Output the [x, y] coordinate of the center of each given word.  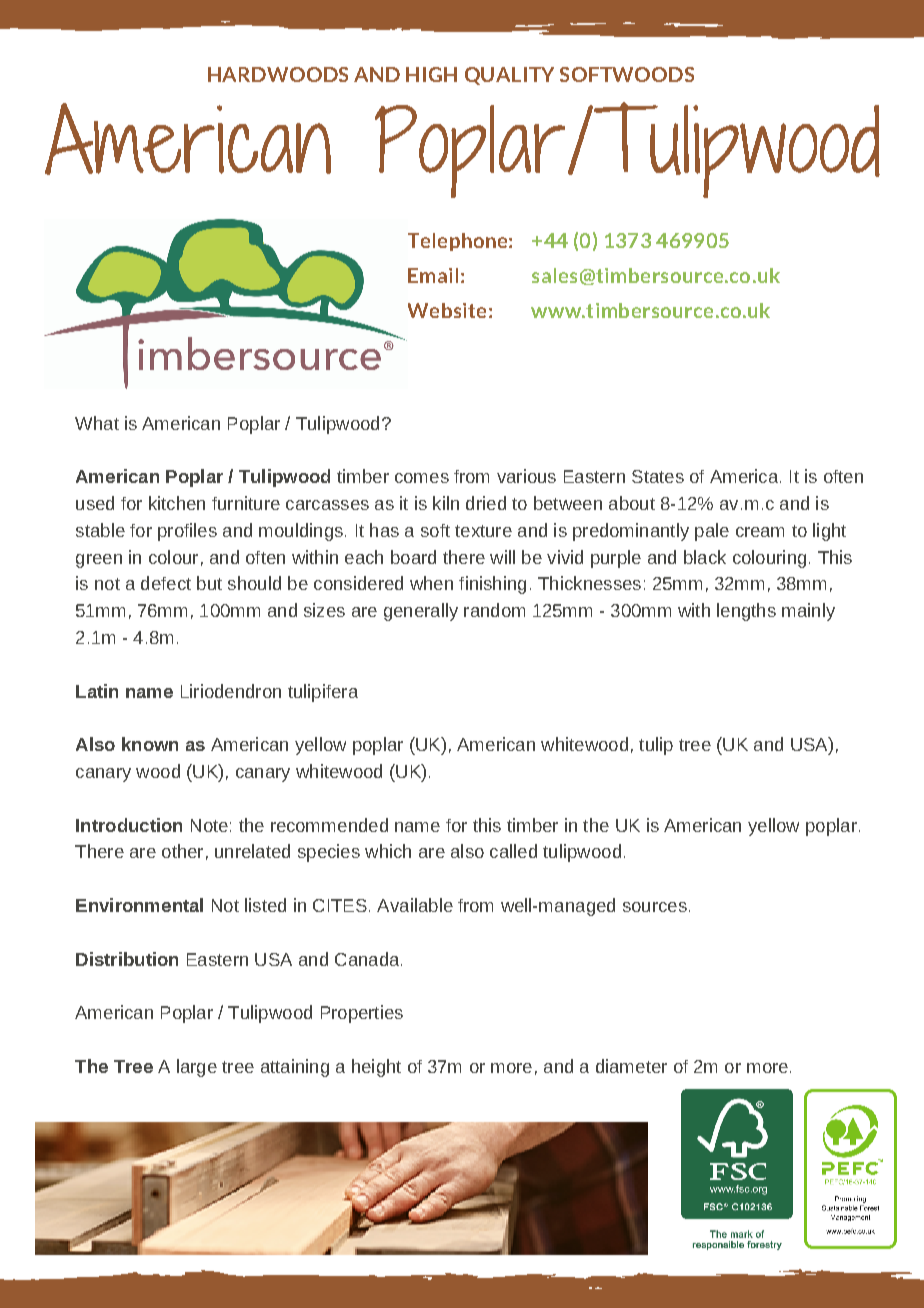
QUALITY [509, 76]
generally [421, 612]
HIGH [431, 74]
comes [422, 478]
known [150, 744]
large [197, 1068]
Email [433, 275]
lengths [746, 612]
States [658, 476]
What [97, 423]
